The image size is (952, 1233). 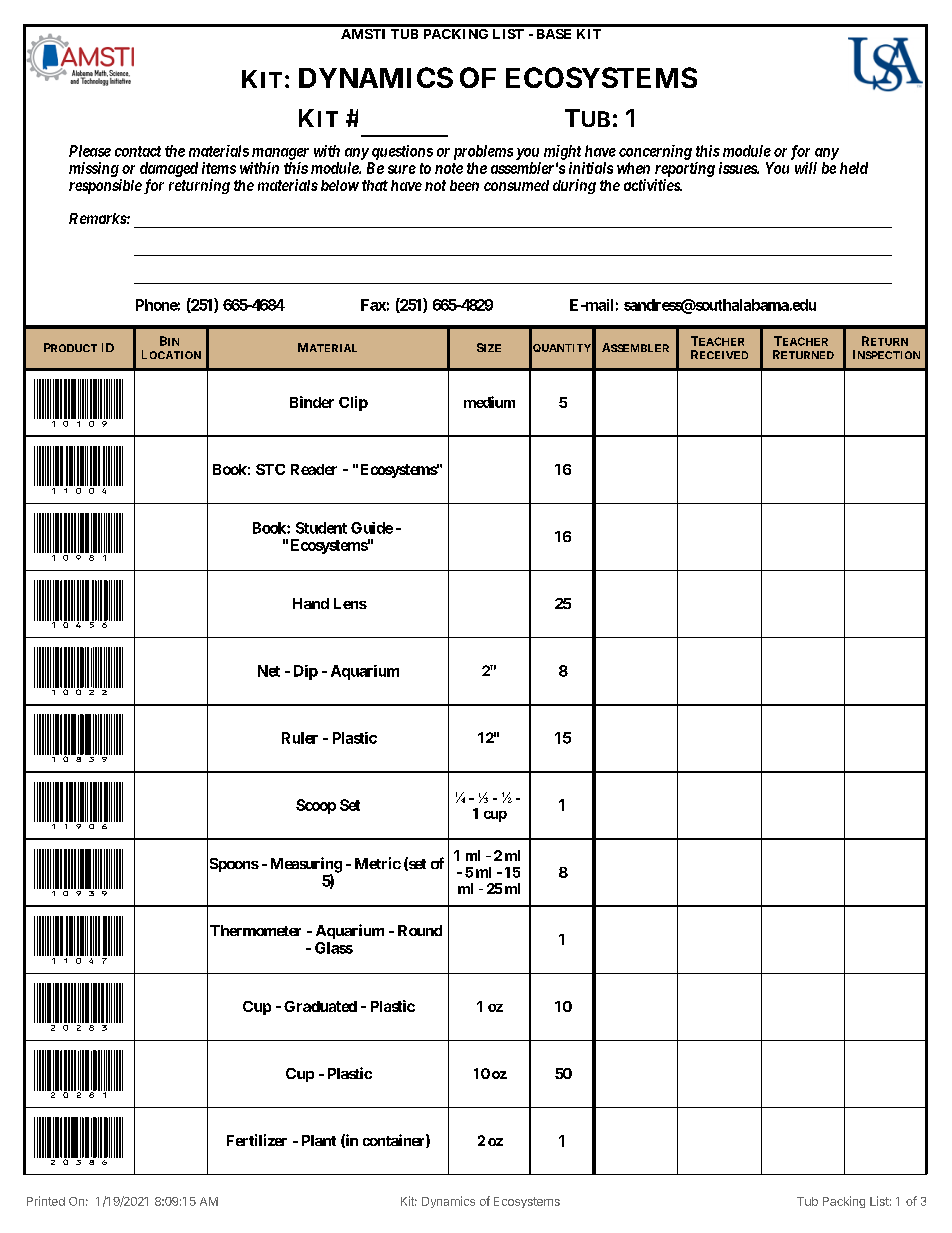 What do you see at coordinates (464, 185) in the image?
I see `been` at bounding box center [464, 185].
